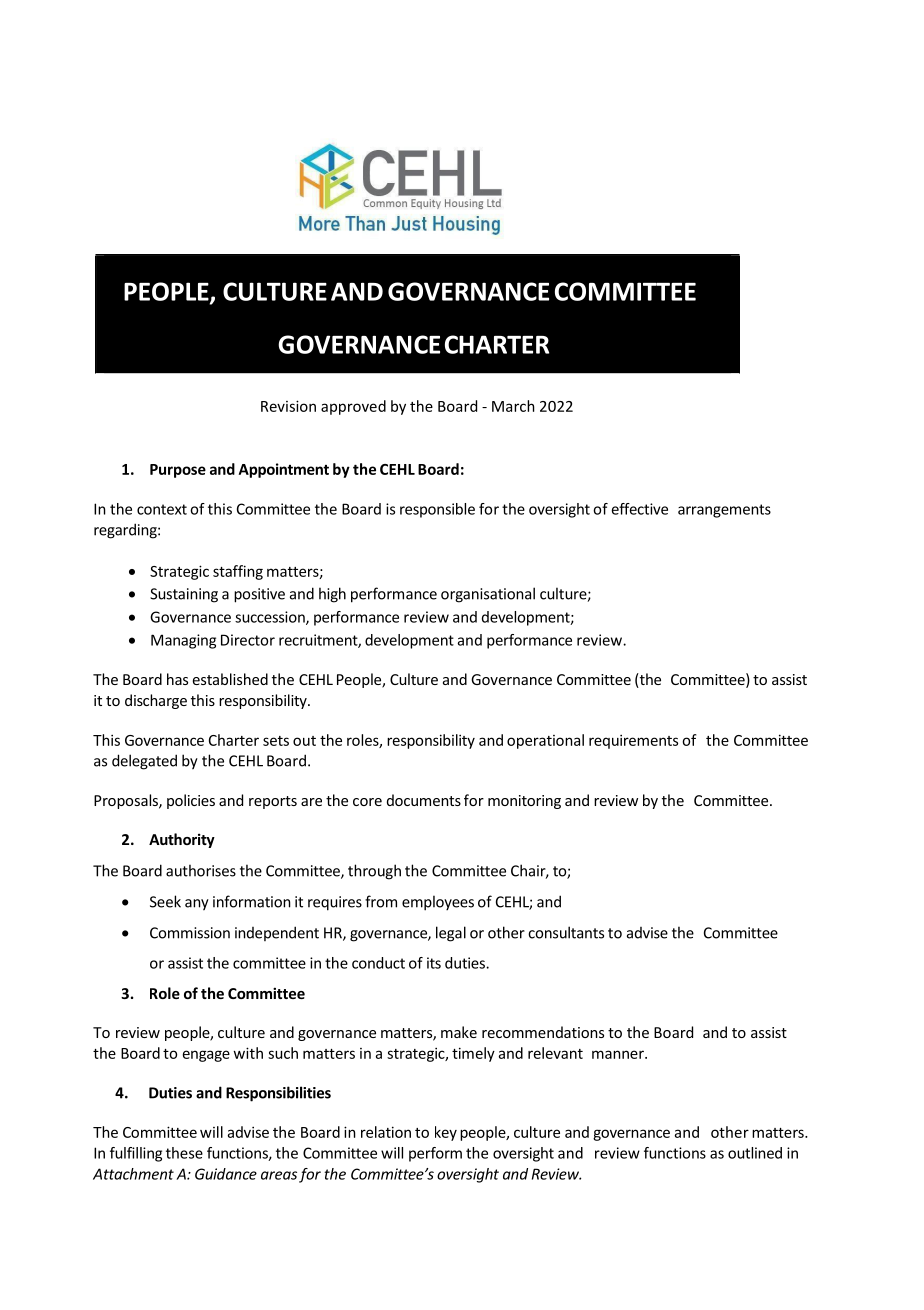  Describe the element at coordinates (633, 741) in the screenshot. I see `requirements` at that location.
